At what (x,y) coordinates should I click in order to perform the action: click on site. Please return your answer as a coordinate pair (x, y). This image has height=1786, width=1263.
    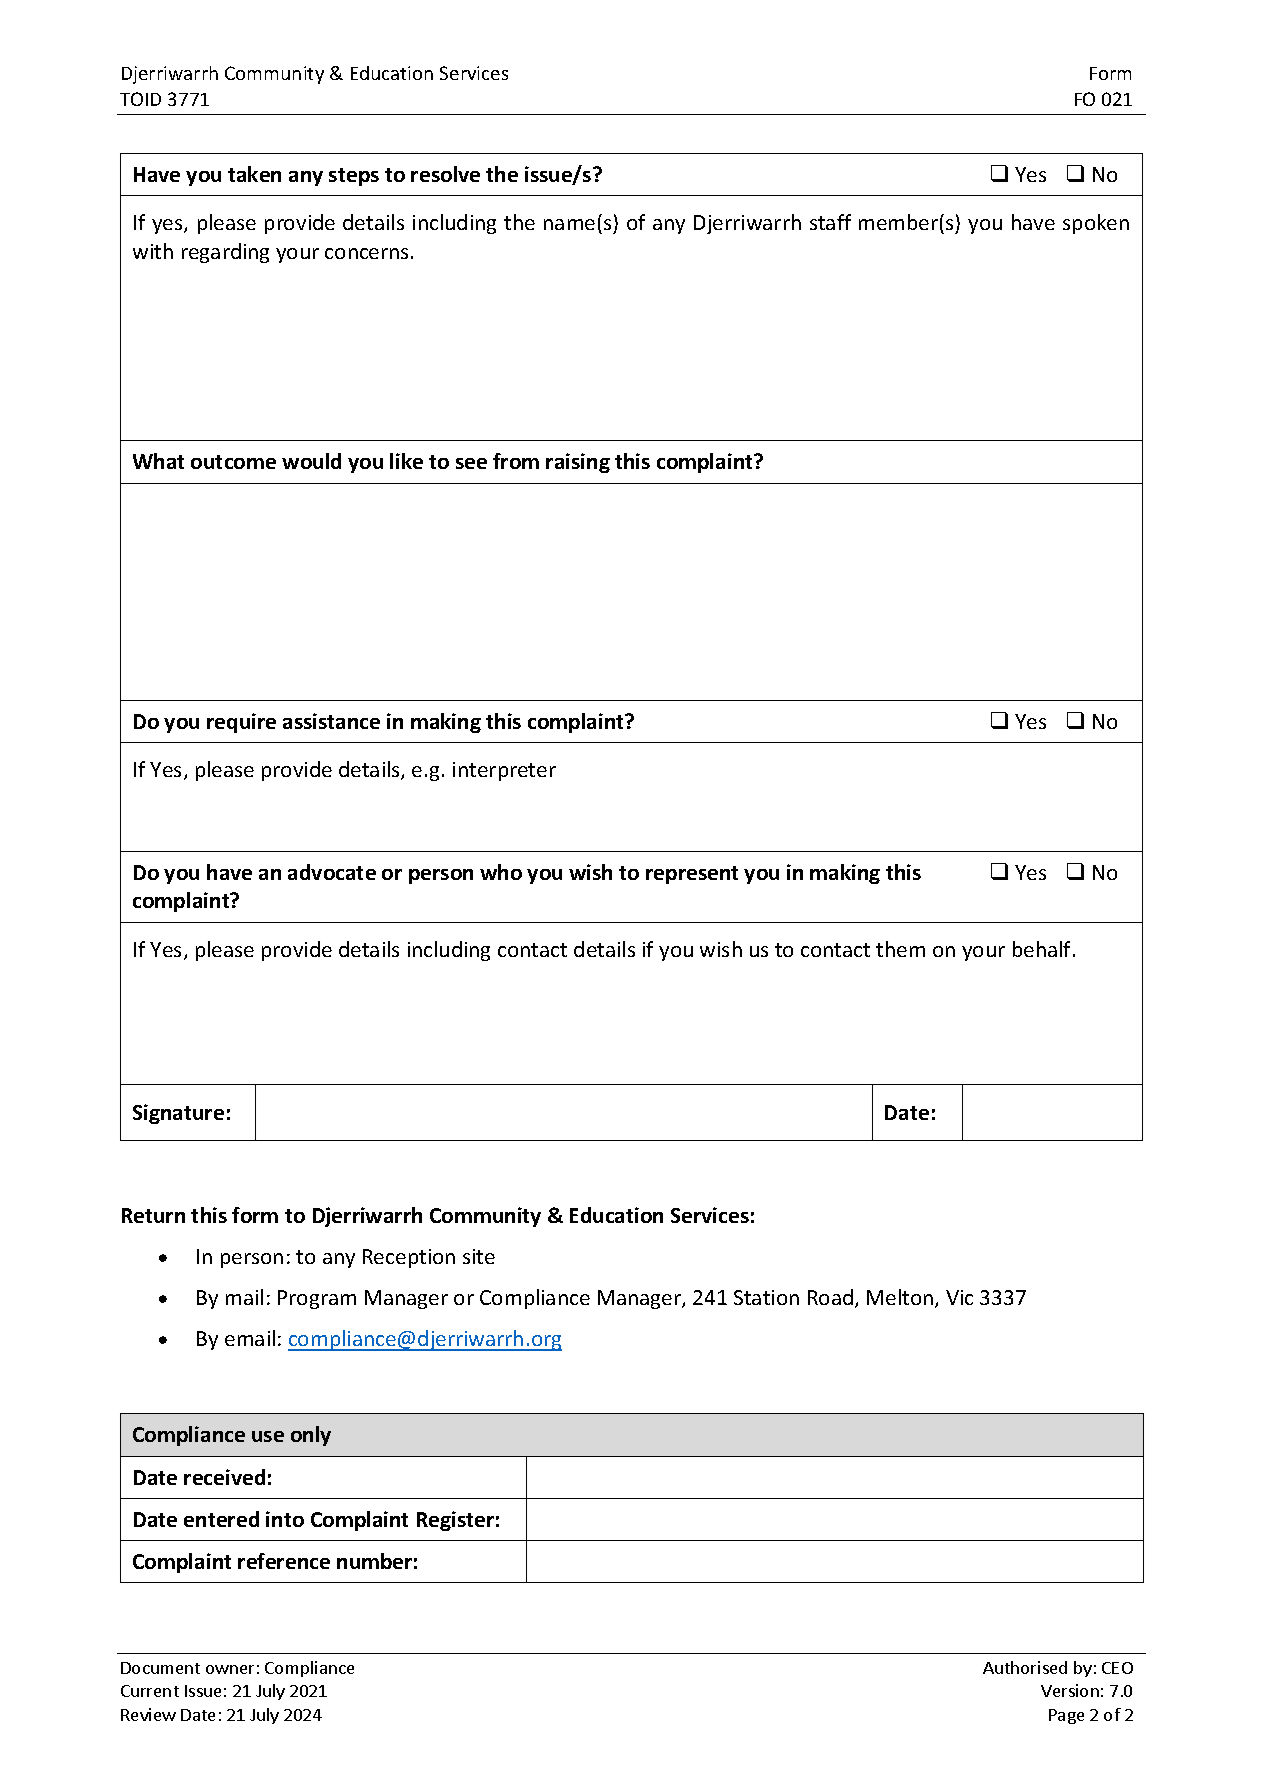
    Looking at the image, I should click on (479, 1256).
